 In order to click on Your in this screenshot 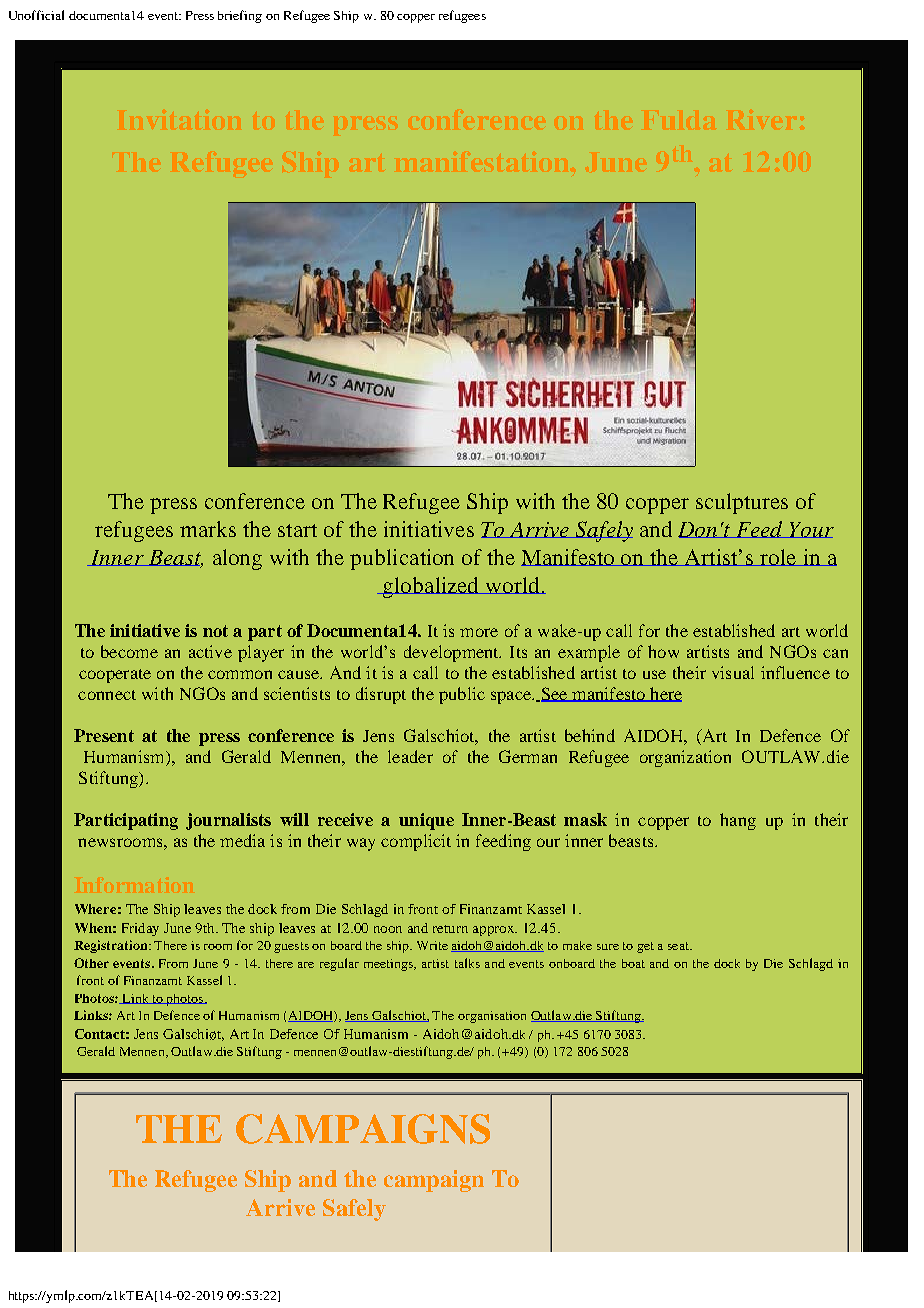, I will do `click(811, 530)`.
